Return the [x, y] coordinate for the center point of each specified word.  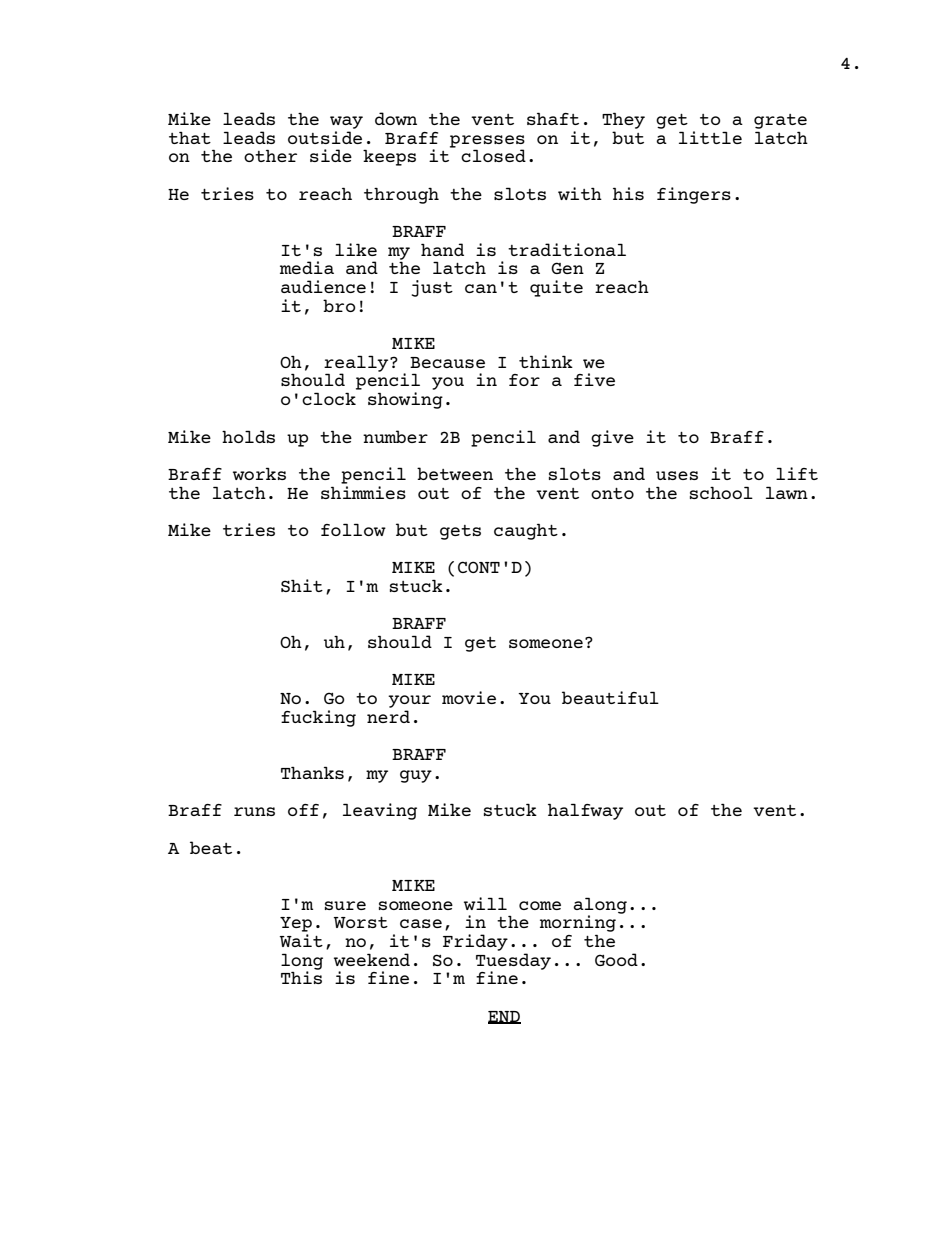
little [710, 137]
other [270, 155]
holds [248, 436]
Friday [475, 942]
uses [677, 475]
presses [487, 142]
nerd [388, 716]
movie [469, 697]
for [524, 380]
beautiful [610, 697]
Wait [301, 940]
